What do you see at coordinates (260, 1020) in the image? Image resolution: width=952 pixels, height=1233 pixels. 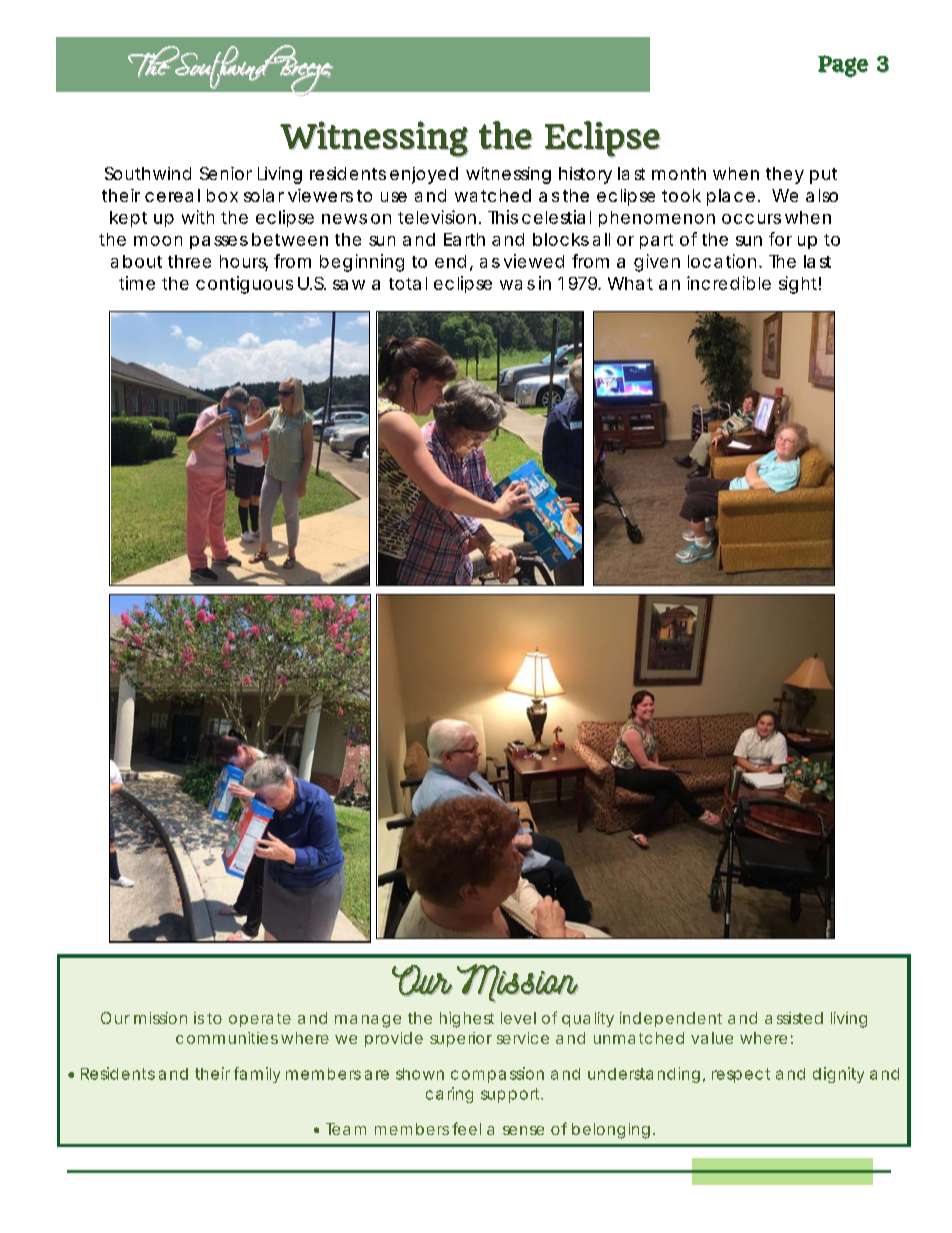 I see `operate` at bounding box center [260, 1020].
